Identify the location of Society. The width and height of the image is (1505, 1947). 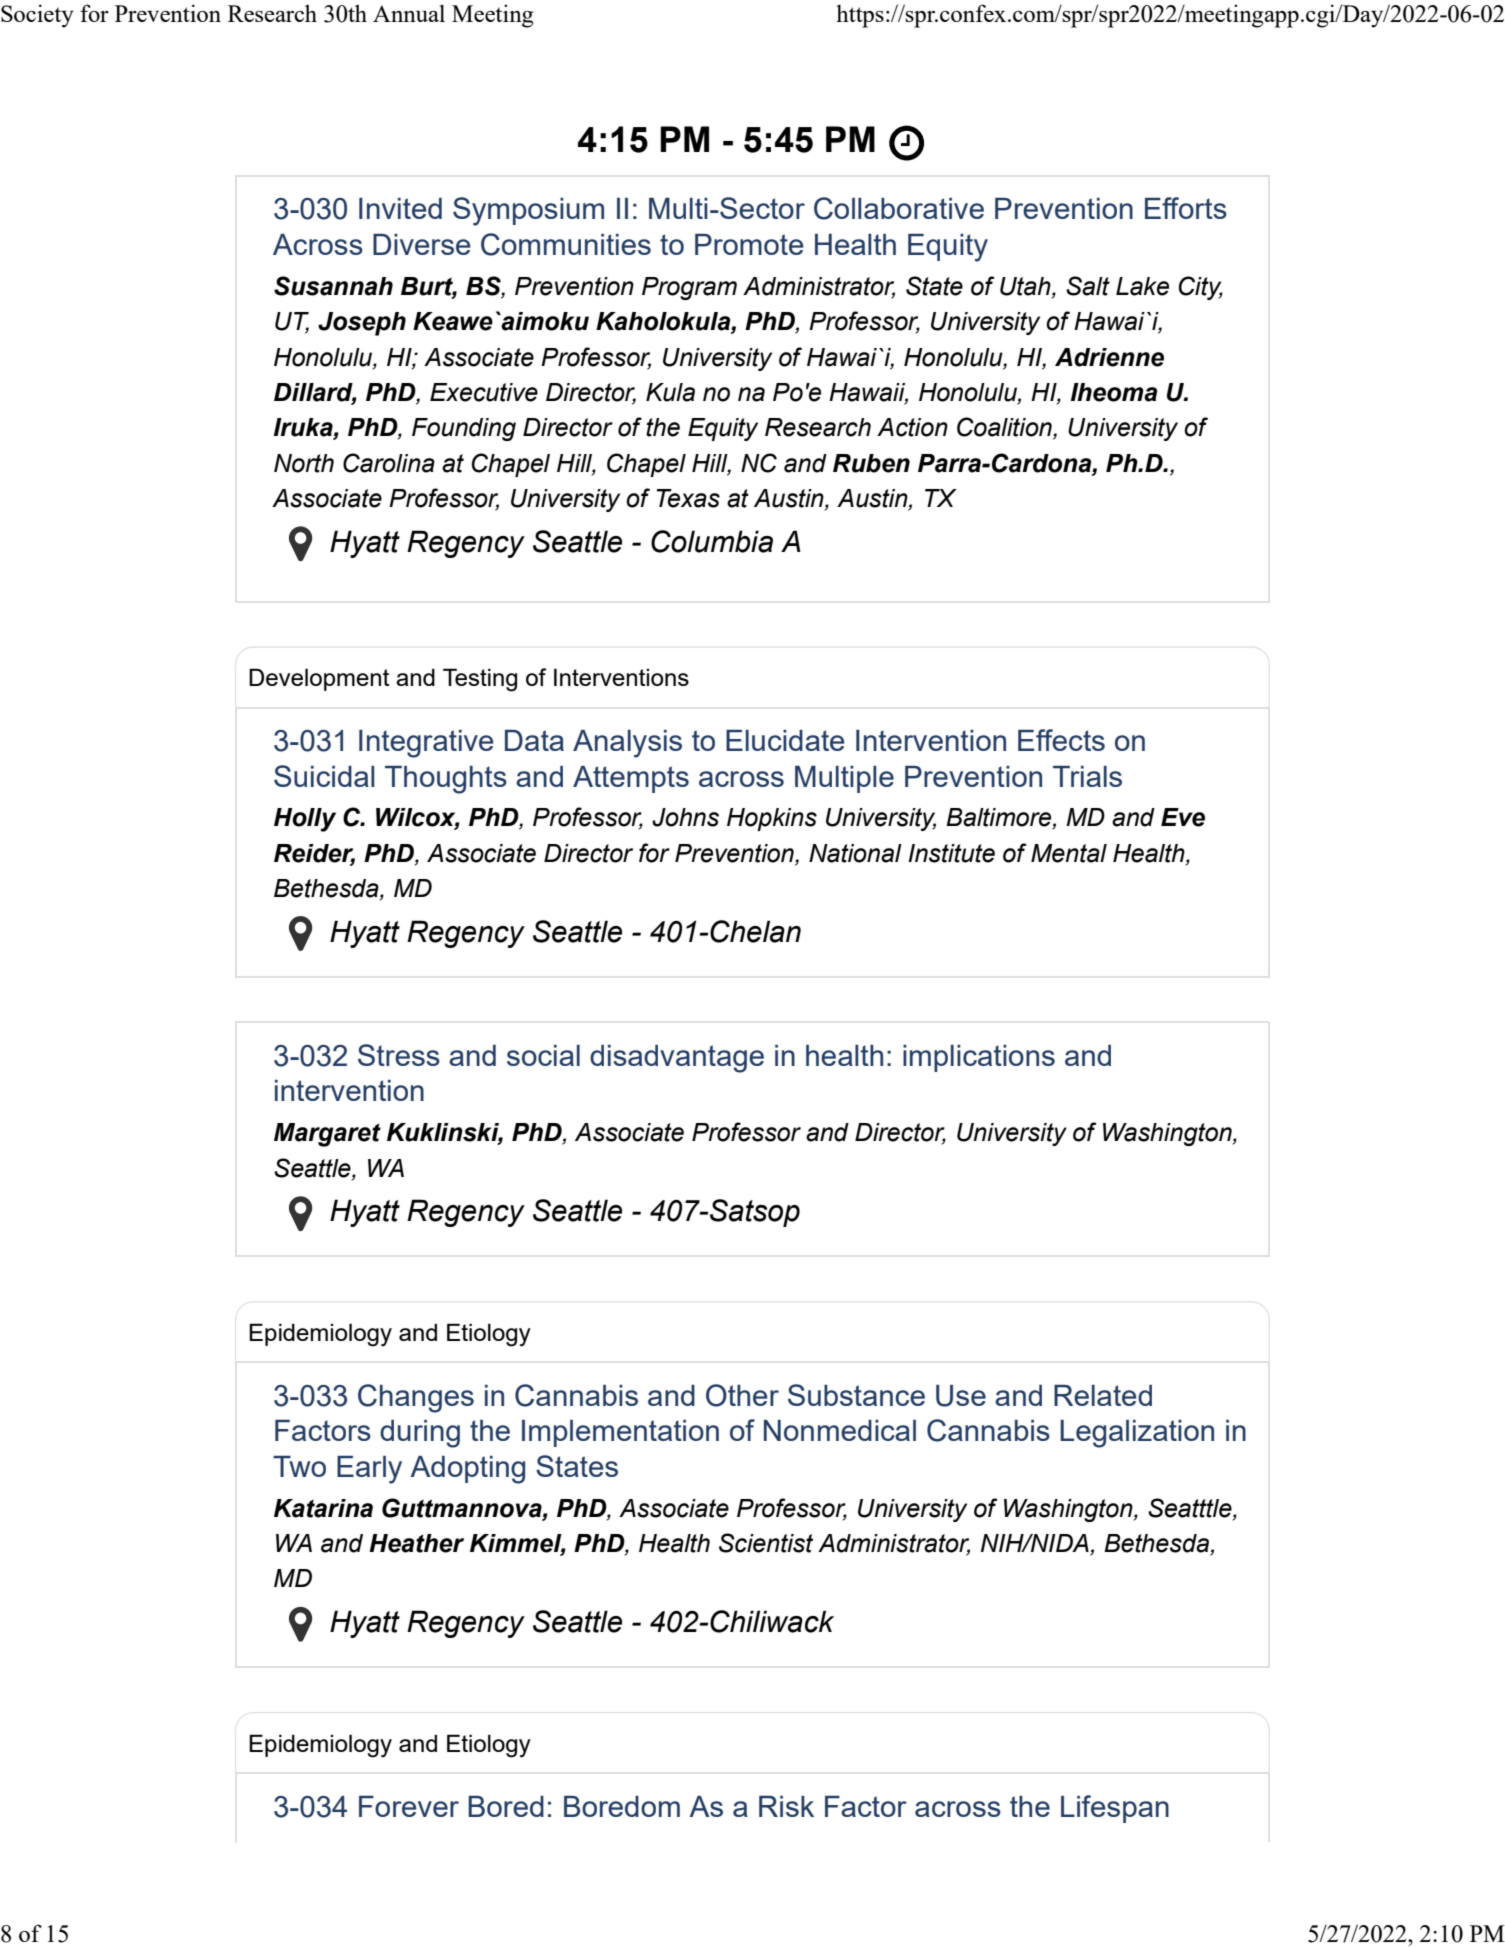
(37, 16).
